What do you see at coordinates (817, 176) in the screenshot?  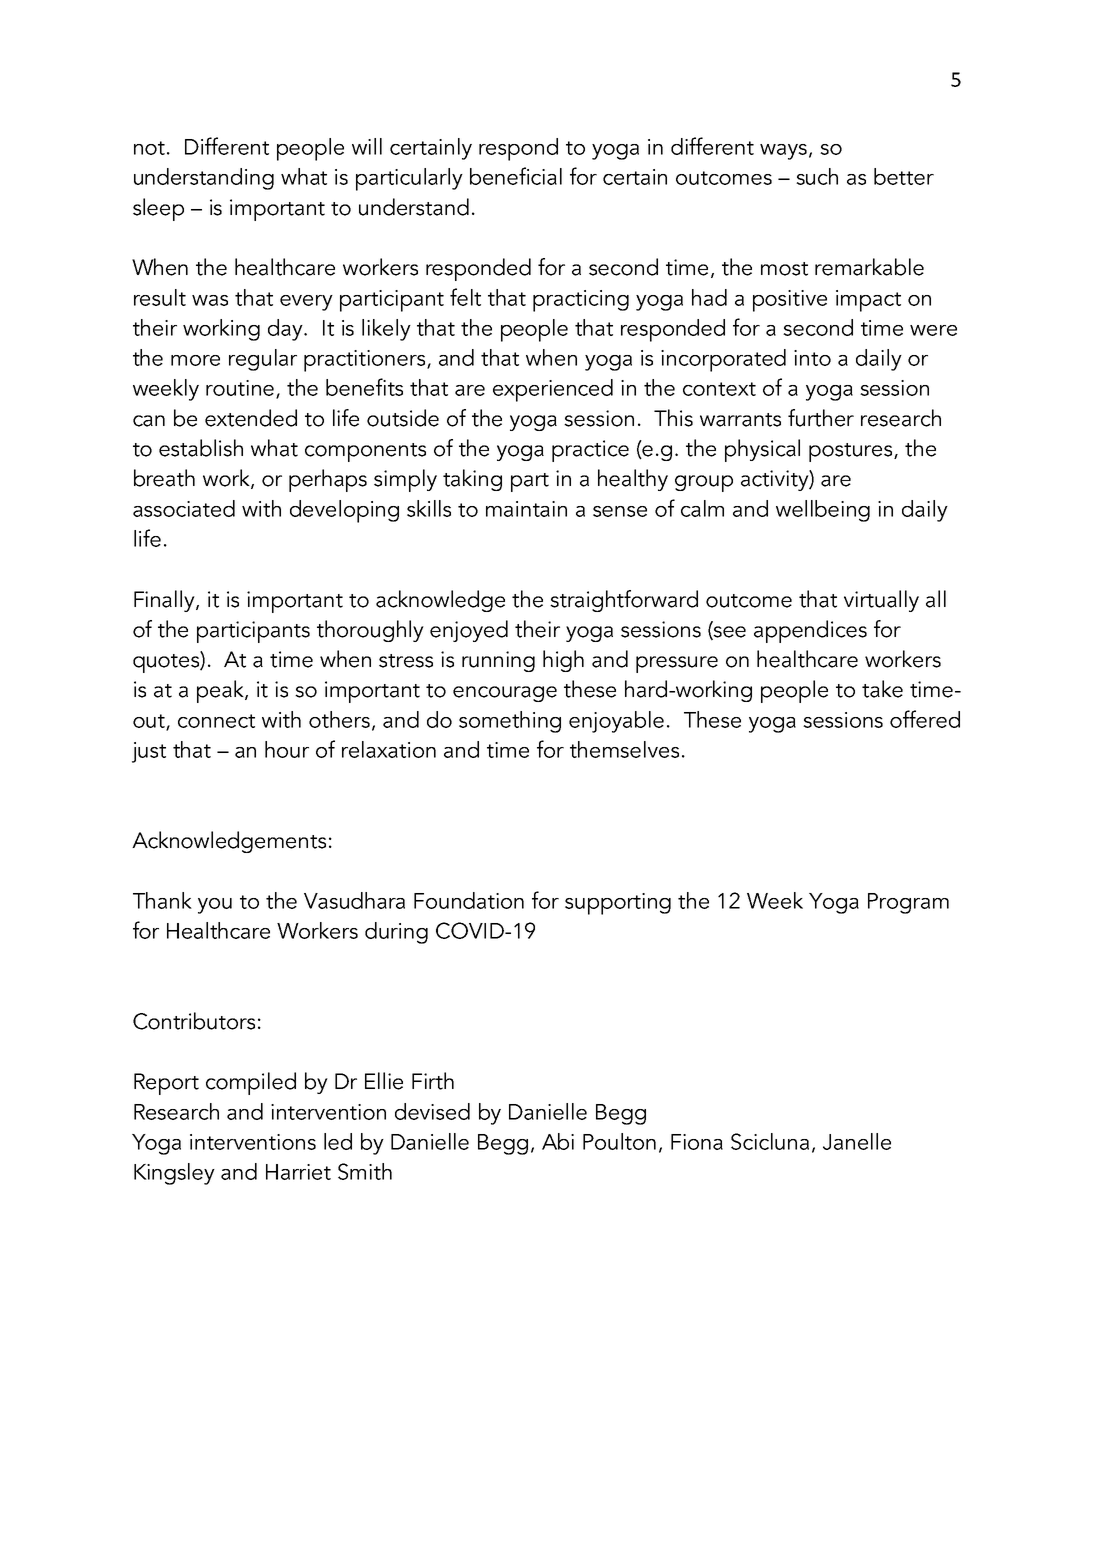 I see `such` at bounding box center [817, 176].
